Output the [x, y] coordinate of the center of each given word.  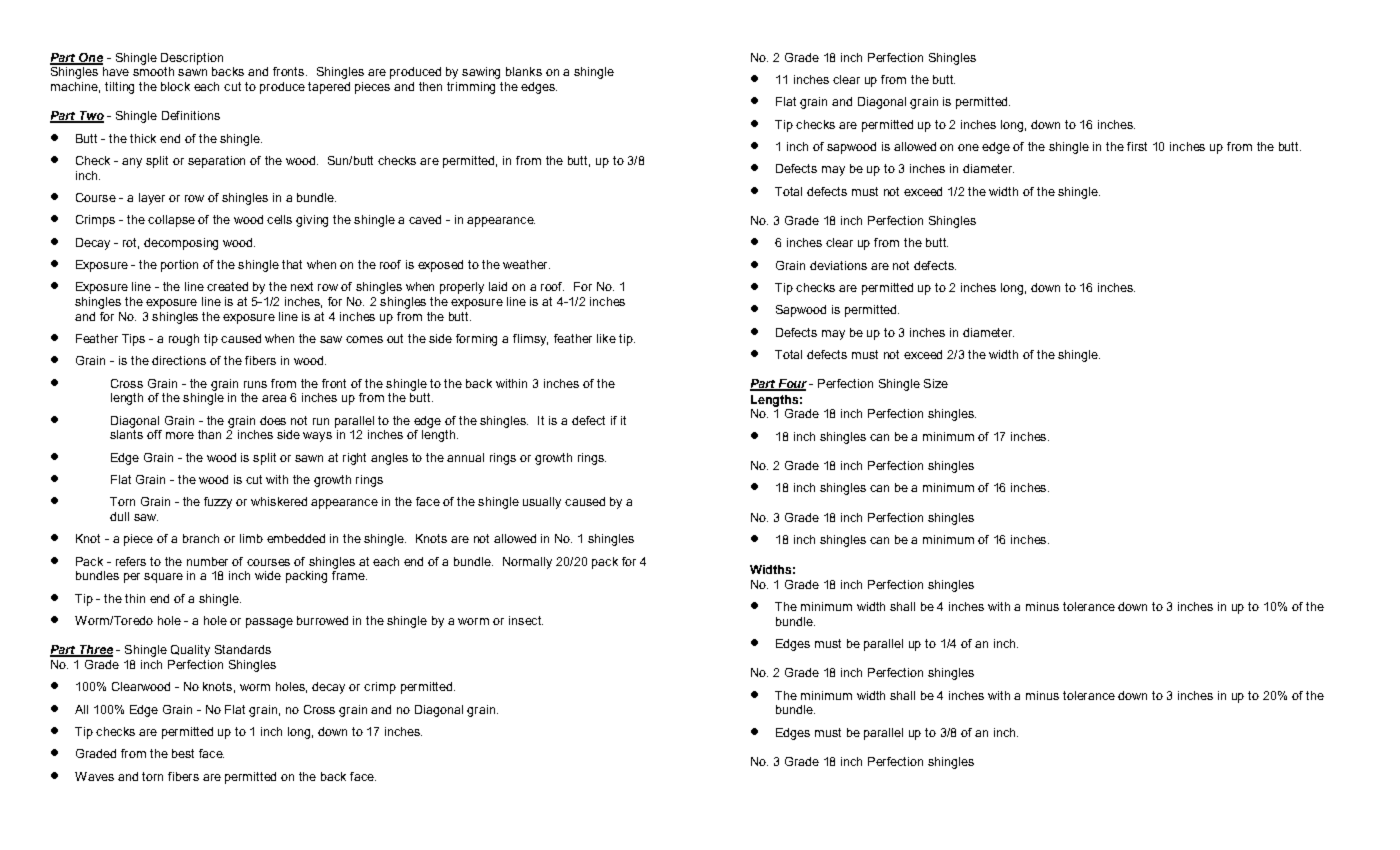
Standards [243, 649]
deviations [838, 265]
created [227, 286]
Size [936, 383]
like [606, 338]
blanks [524, 71]
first [1137, 146]
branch [201, 538]
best [183, 753]
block [175, 86]
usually [542, 503]
